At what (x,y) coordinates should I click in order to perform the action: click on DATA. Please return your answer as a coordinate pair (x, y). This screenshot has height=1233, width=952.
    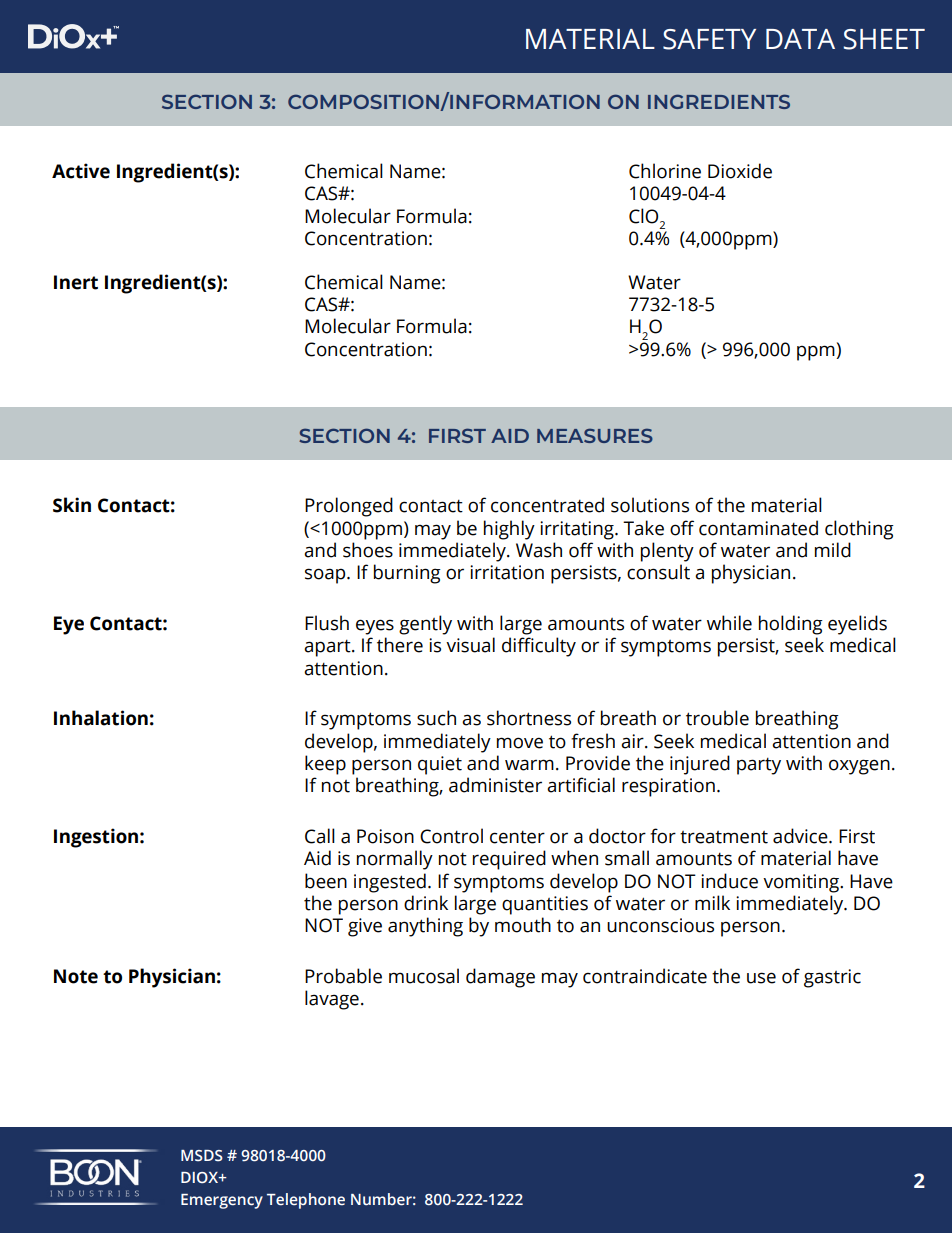
    Looking at the image, I should click on (800, 39).
